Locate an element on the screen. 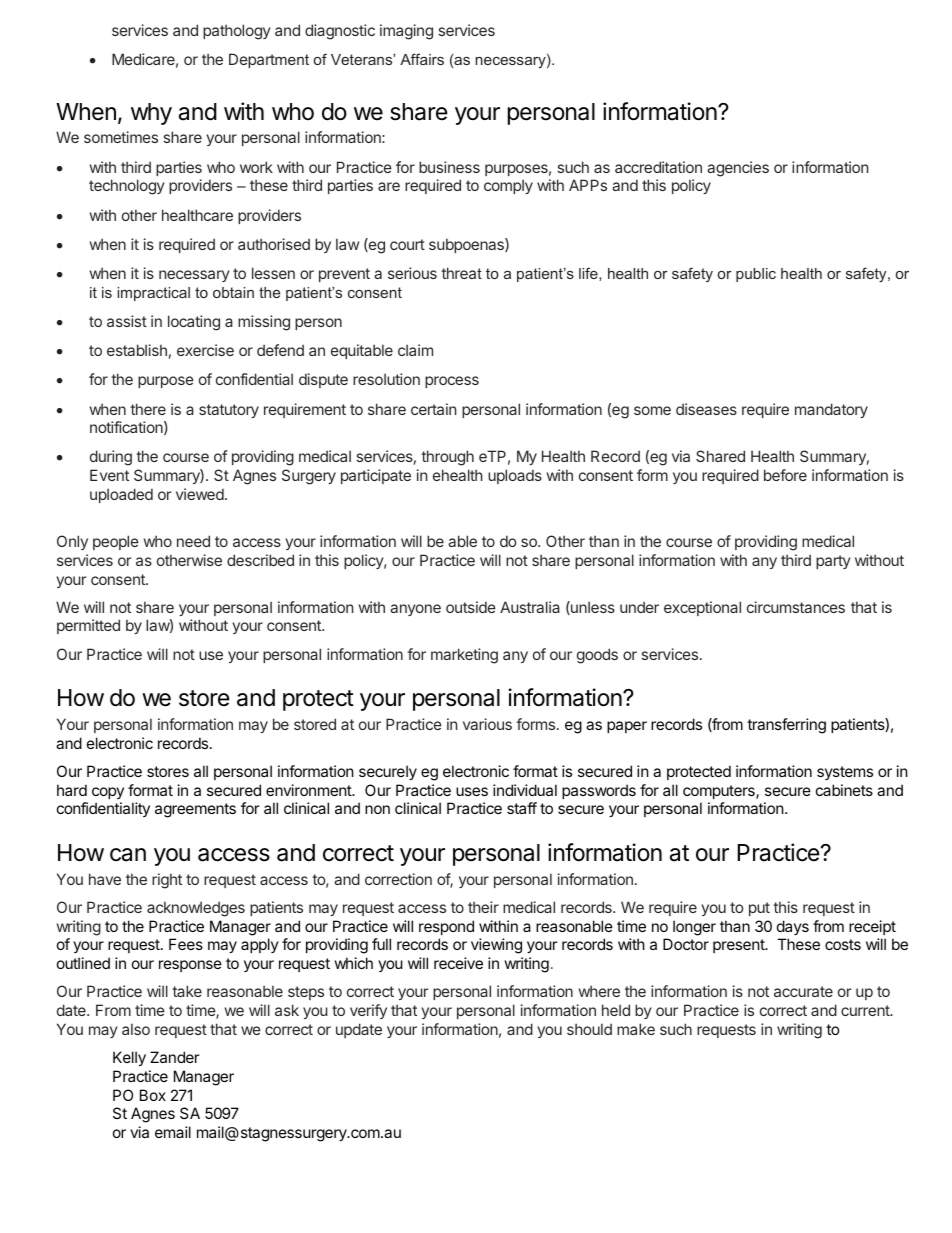 The height and width of the screenshot is (1233, 952). outside is located at coordinates (471, 607).
